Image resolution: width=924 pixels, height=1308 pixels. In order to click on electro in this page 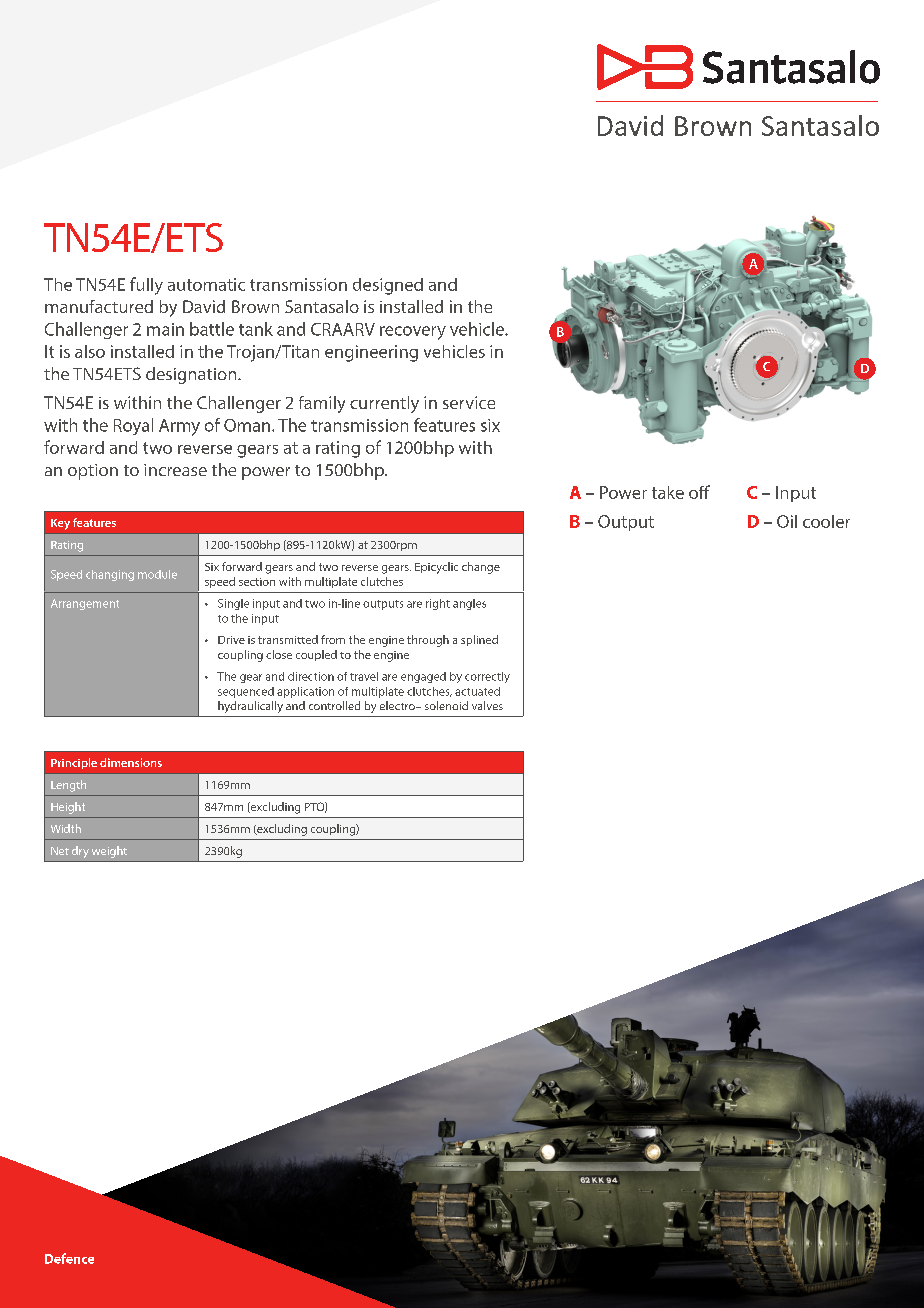, I will do `click(398, 705)`.
